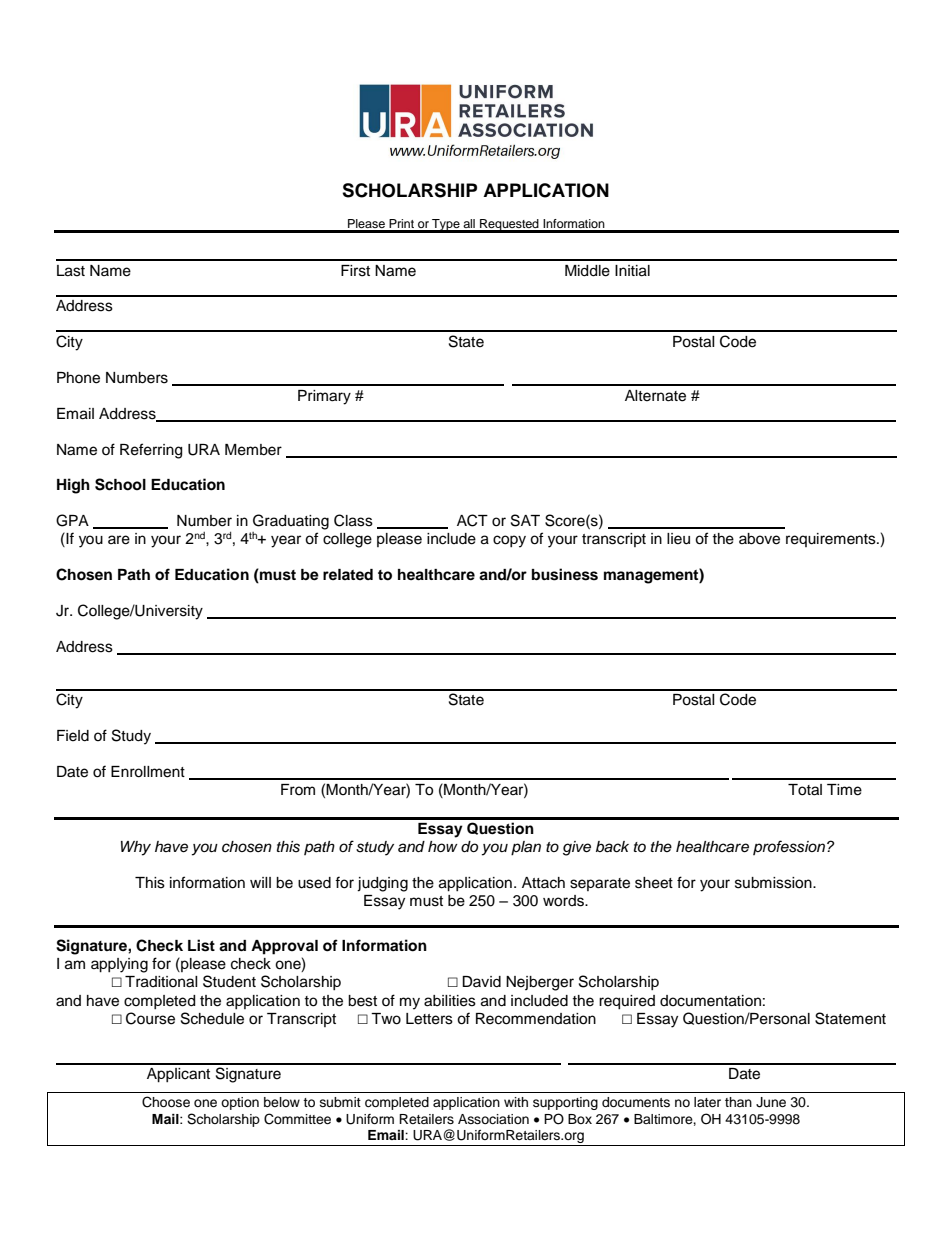 This screenshot has height=1233, width=952. What do you see at coordinates (759, 539) in the screenshot?
I see `above` at bounding box center [759, 539].
